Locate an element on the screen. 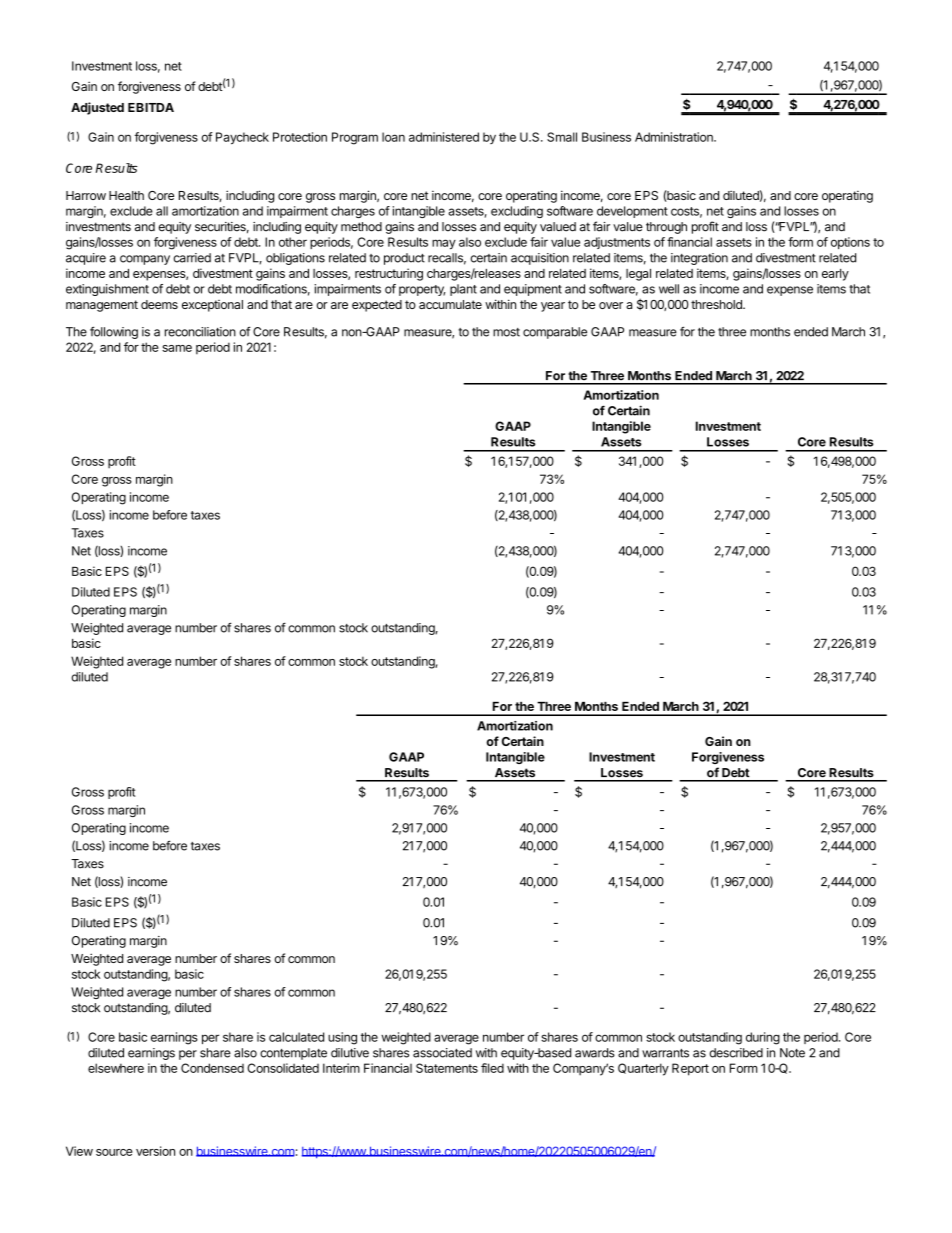 Image resolution: width=952 pixels, height=1233 pixels. EBITDA is located at coordinates (151, 107).
